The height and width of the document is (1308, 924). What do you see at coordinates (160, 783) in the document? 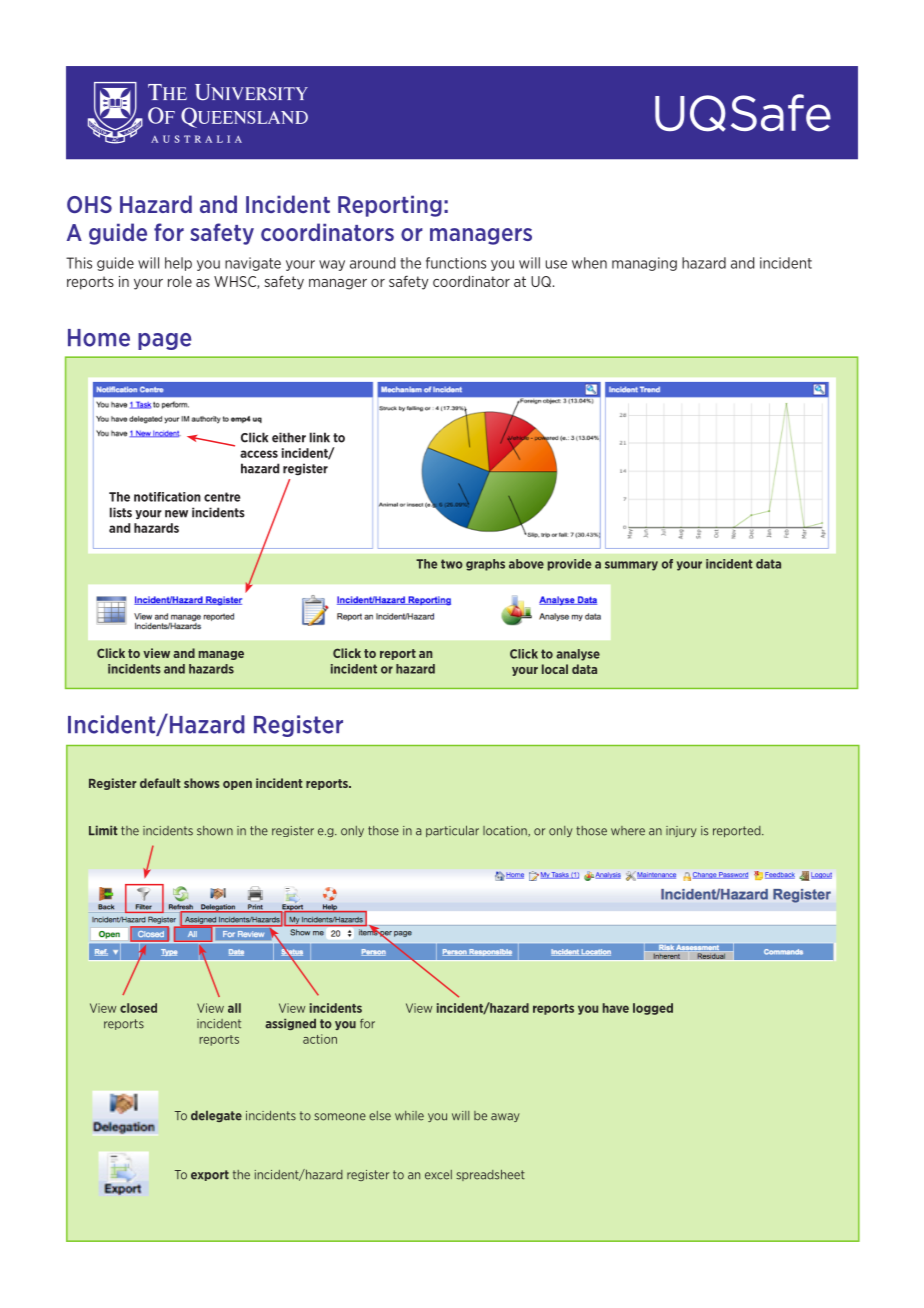
I see `default` at bounding box center [160, 783].
